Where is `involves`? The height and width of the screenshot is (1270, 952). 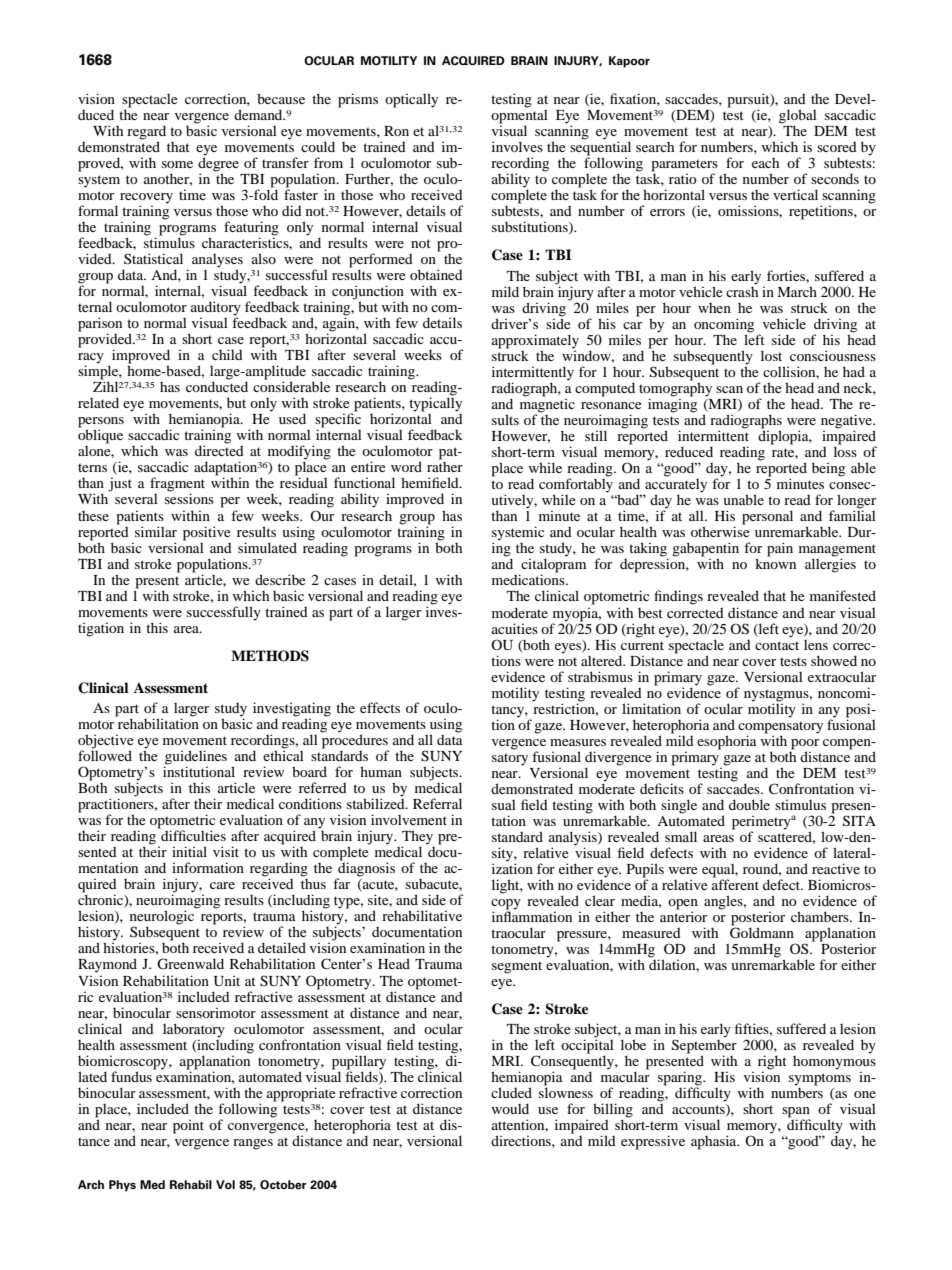
involves is located at coordinates (517, 146).
